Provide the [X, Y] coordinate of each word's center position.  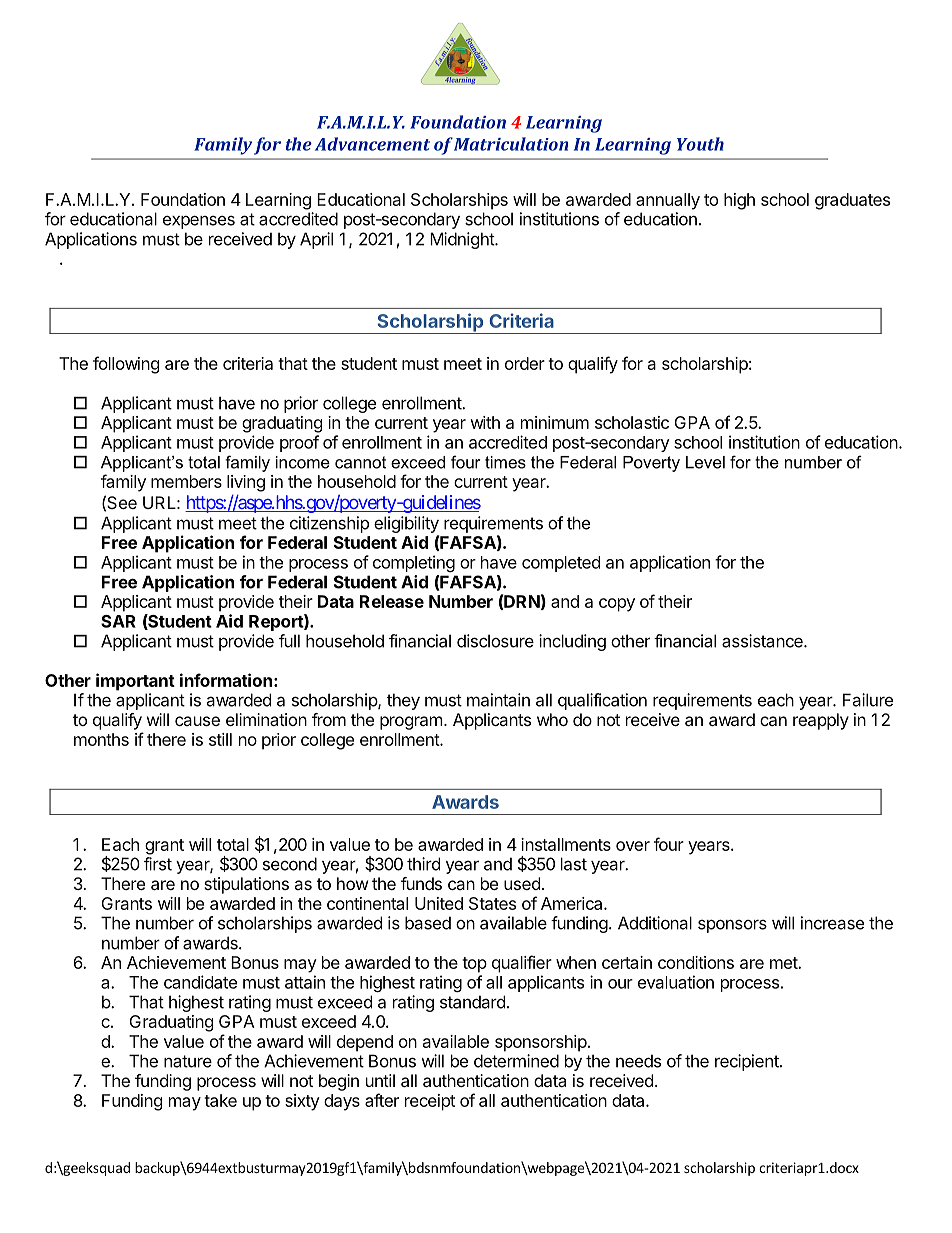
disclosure [495, 641]
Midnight [463, 240]
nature [188, 1061]
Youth [700, 144]
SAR [118, 621]
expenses [199, 222]
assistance [763, 641]
